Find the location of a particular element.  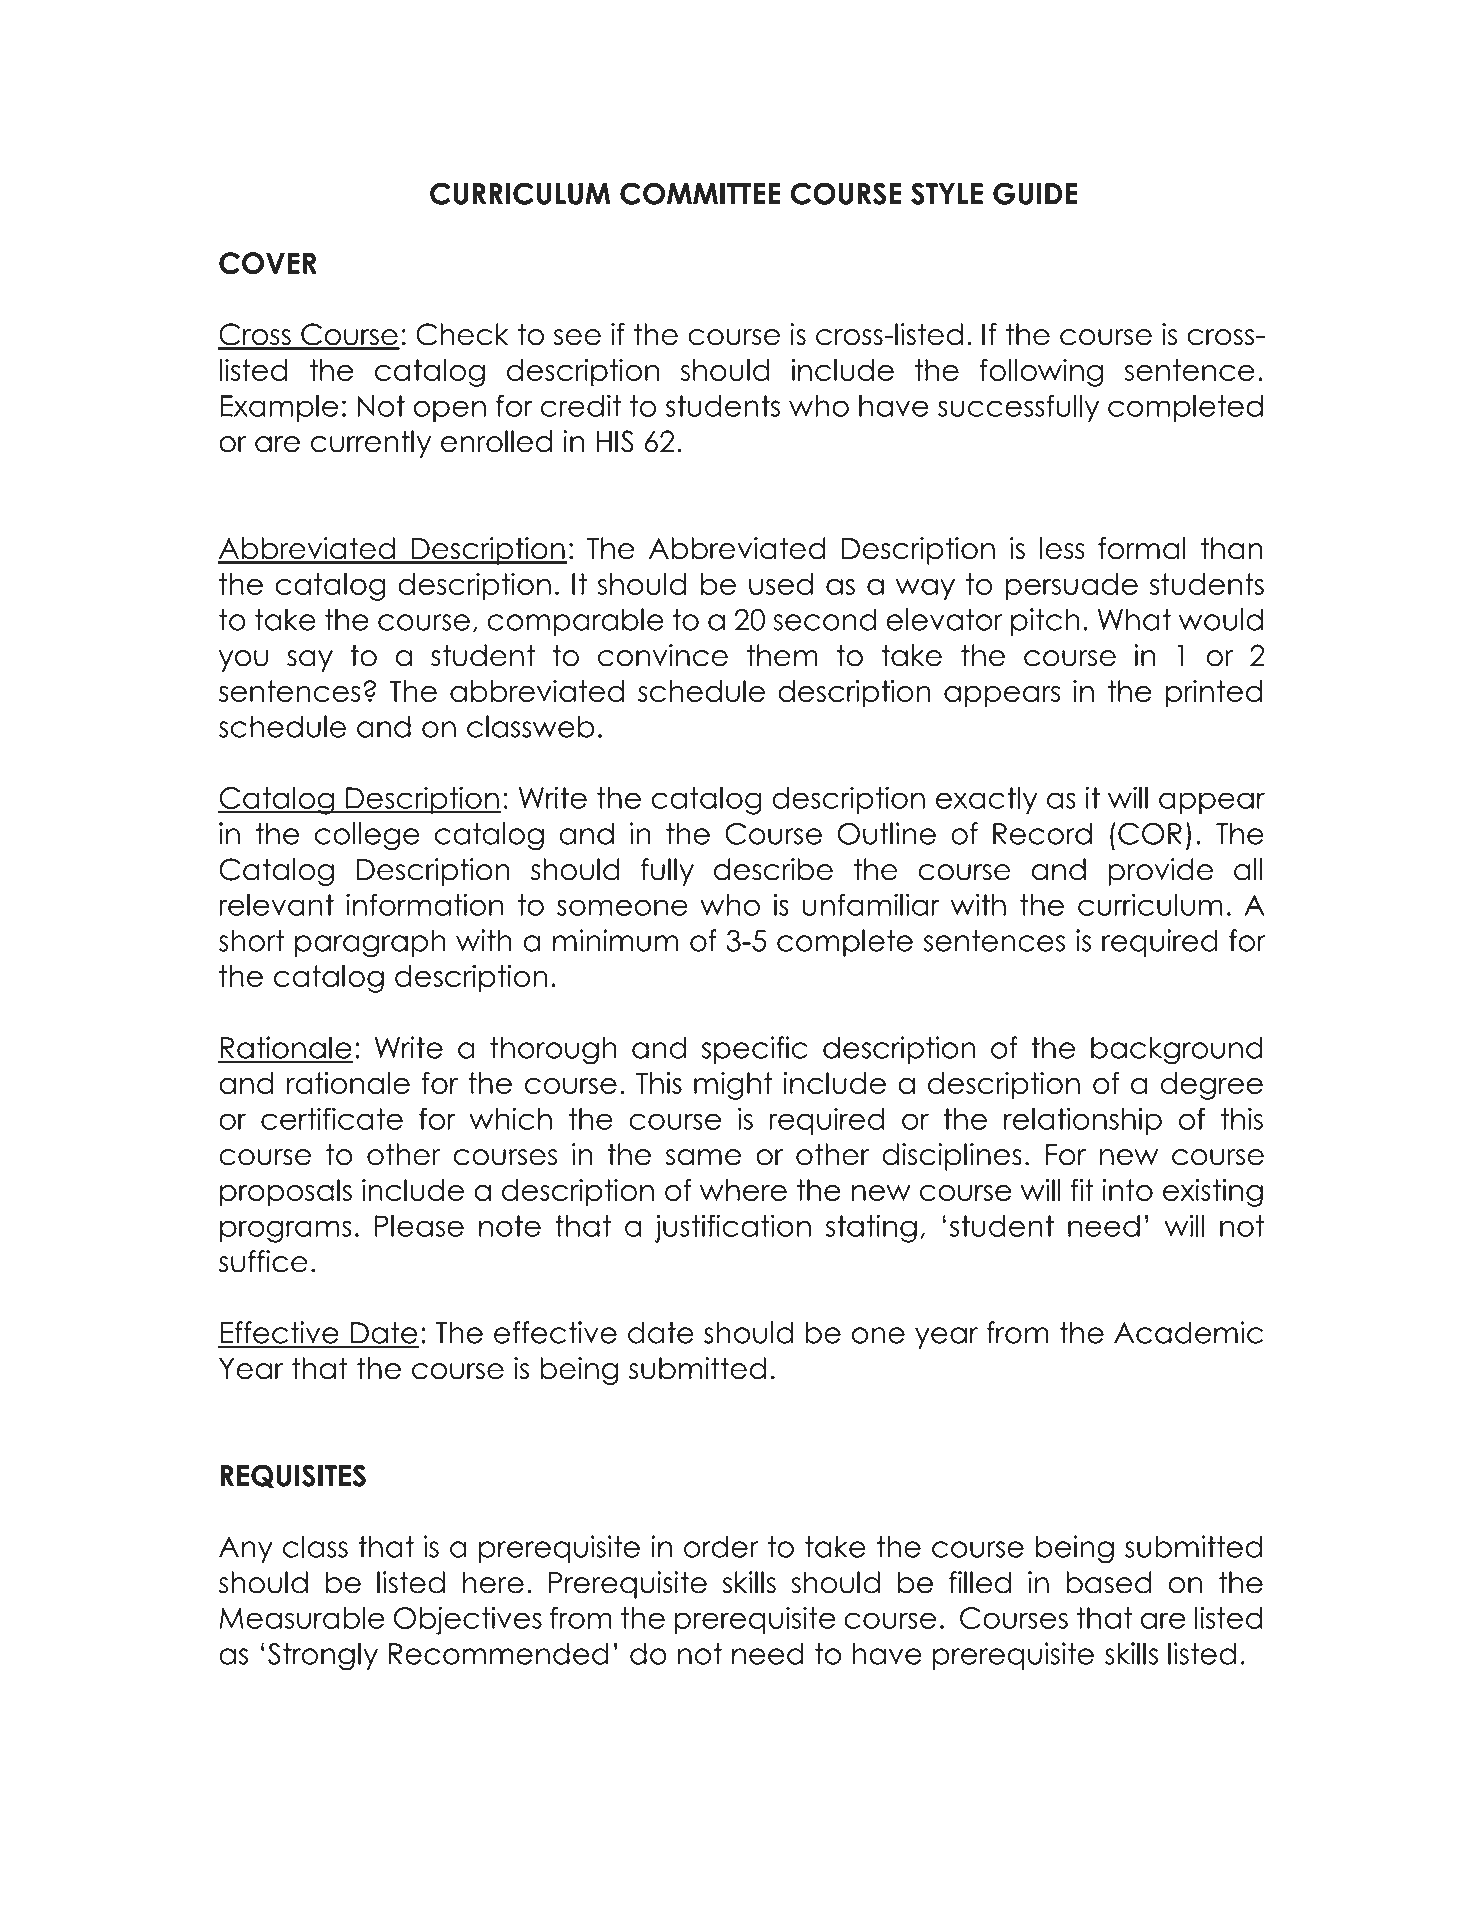

printed is located at coordinates (1213, 694).
